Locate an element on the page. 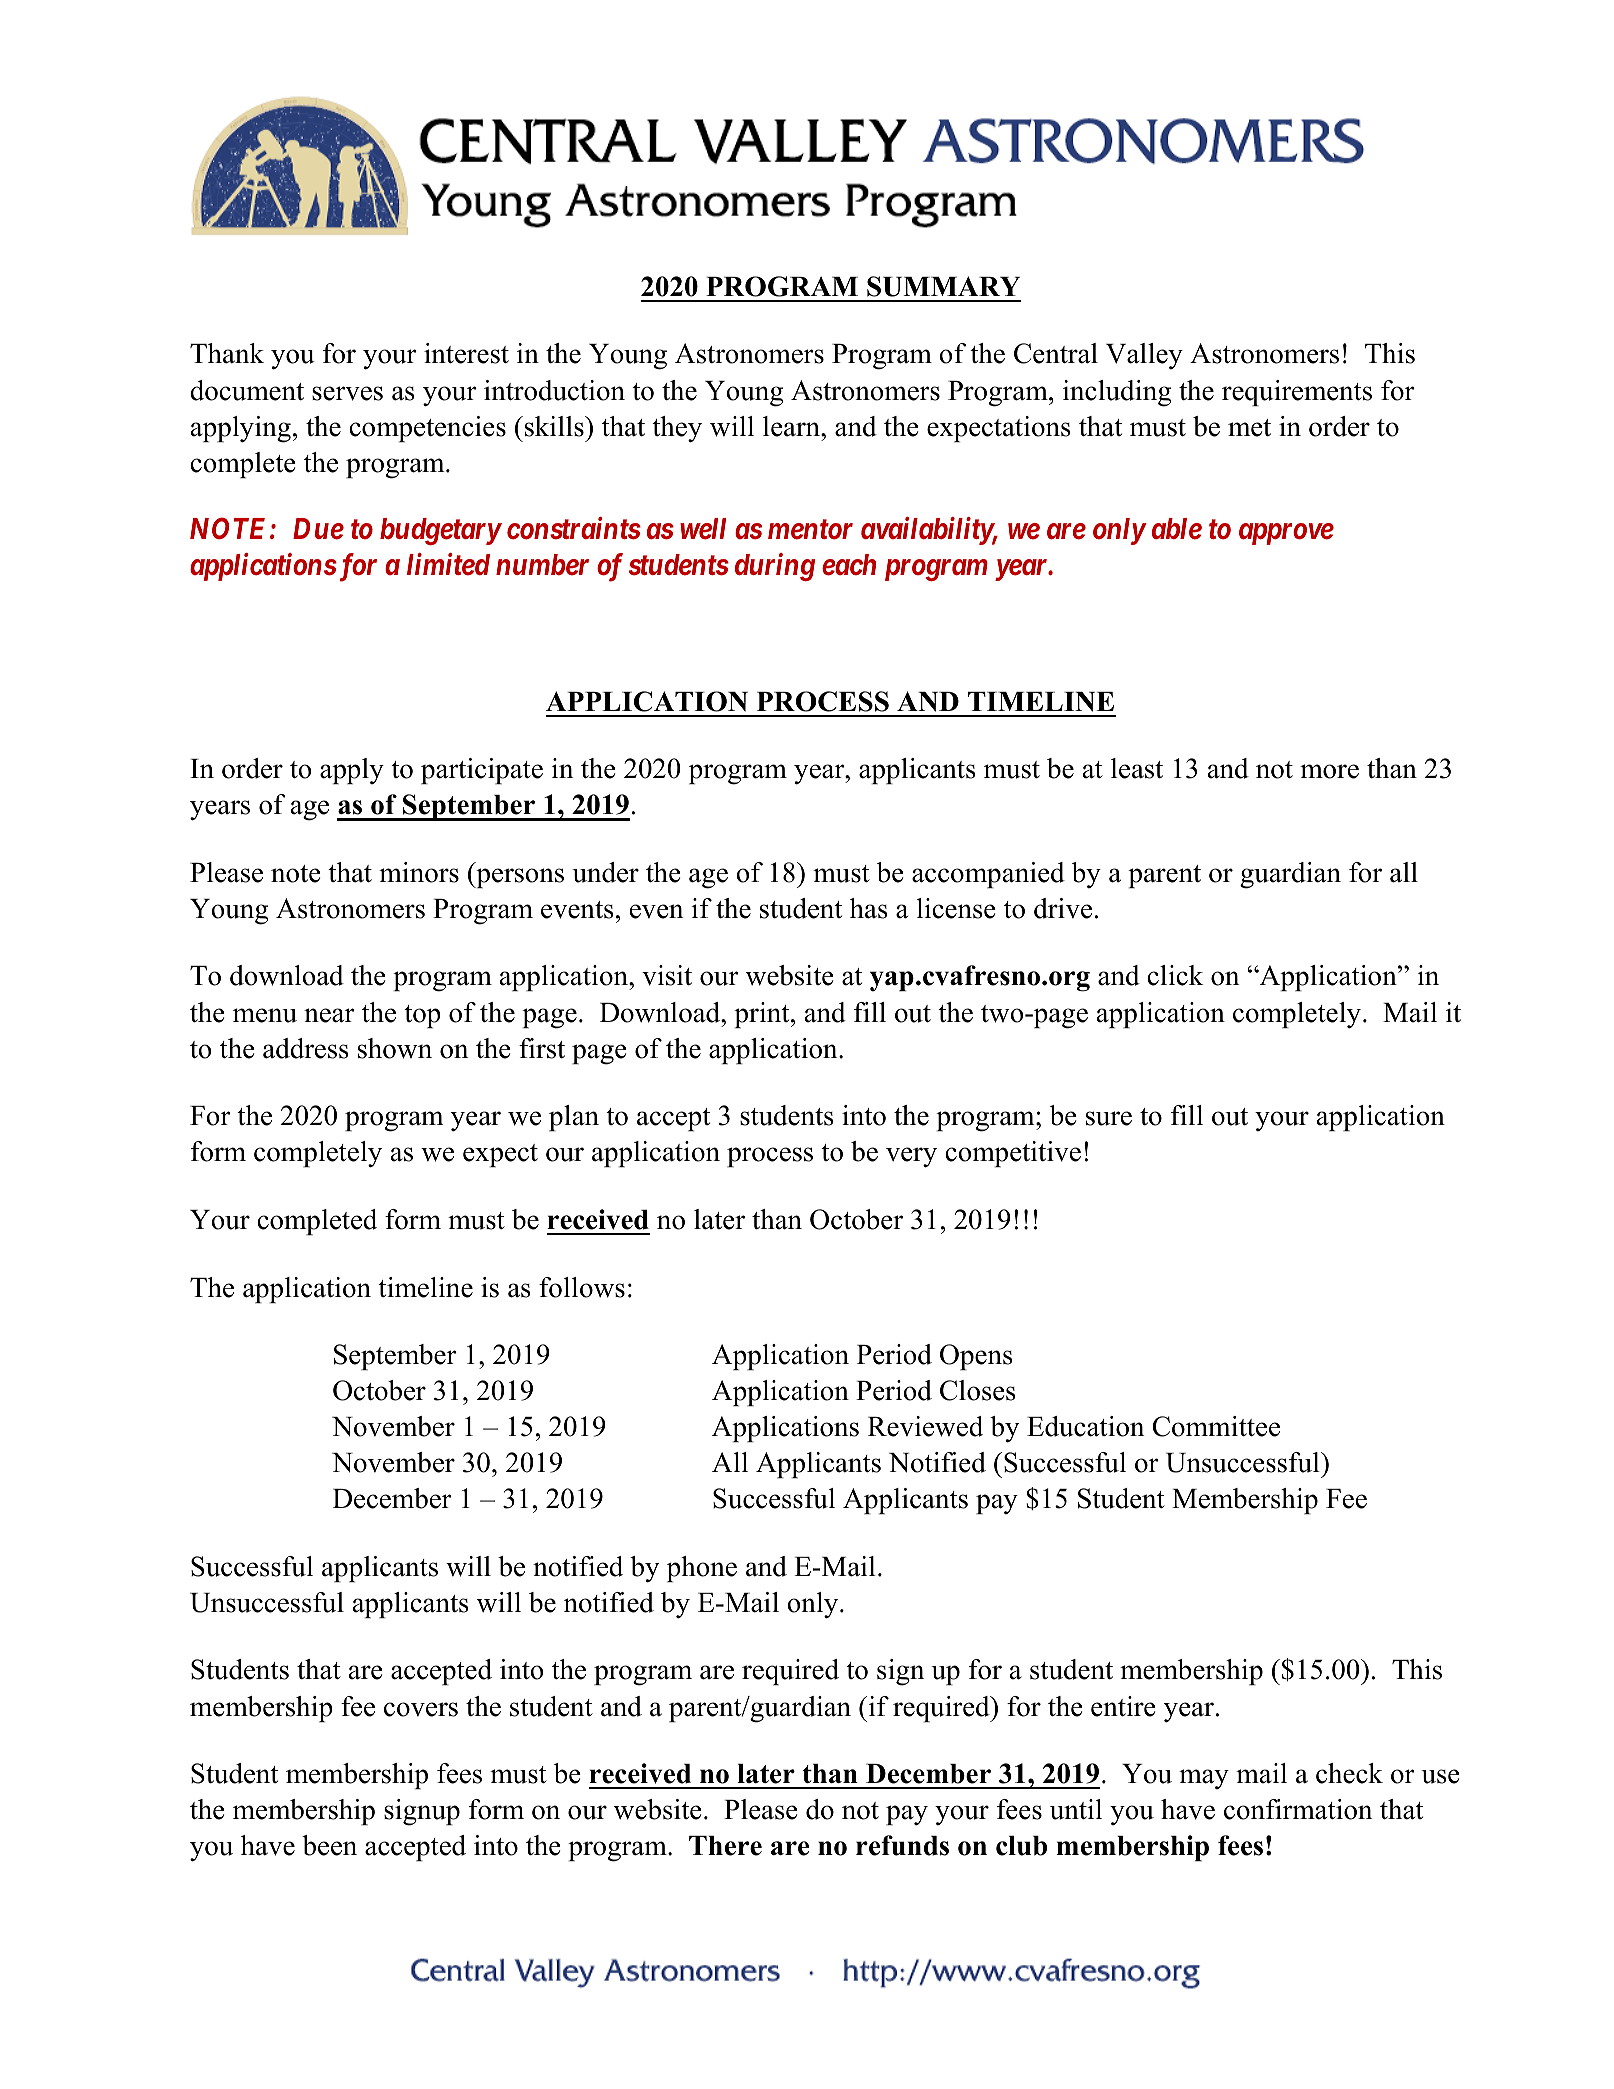 Image resolution: width=1614 pixels, height=2089 pixels. print is located at coordinates (763, 1015).
